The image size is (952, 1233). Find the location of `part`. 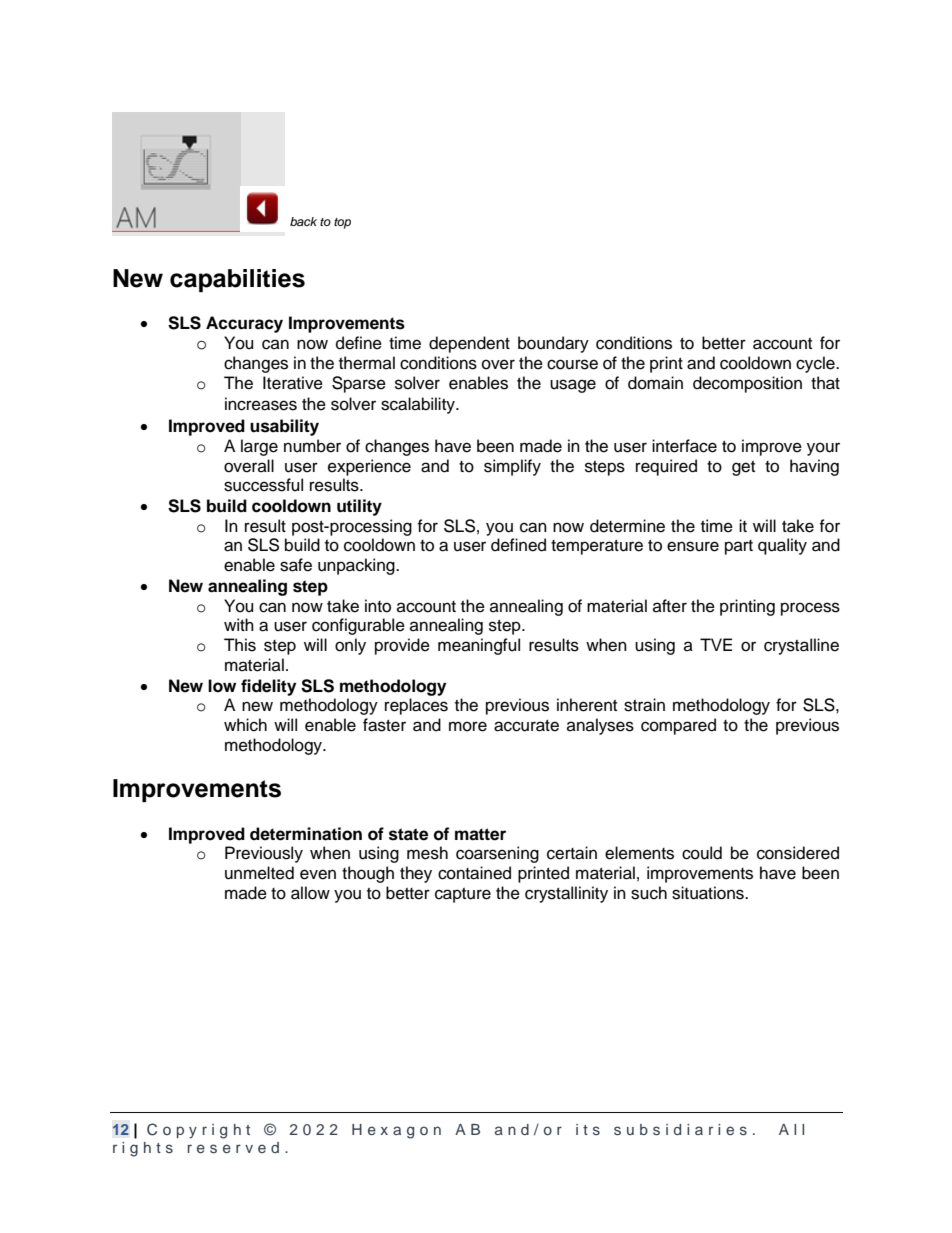

part is located at coordinates (739, 547).
